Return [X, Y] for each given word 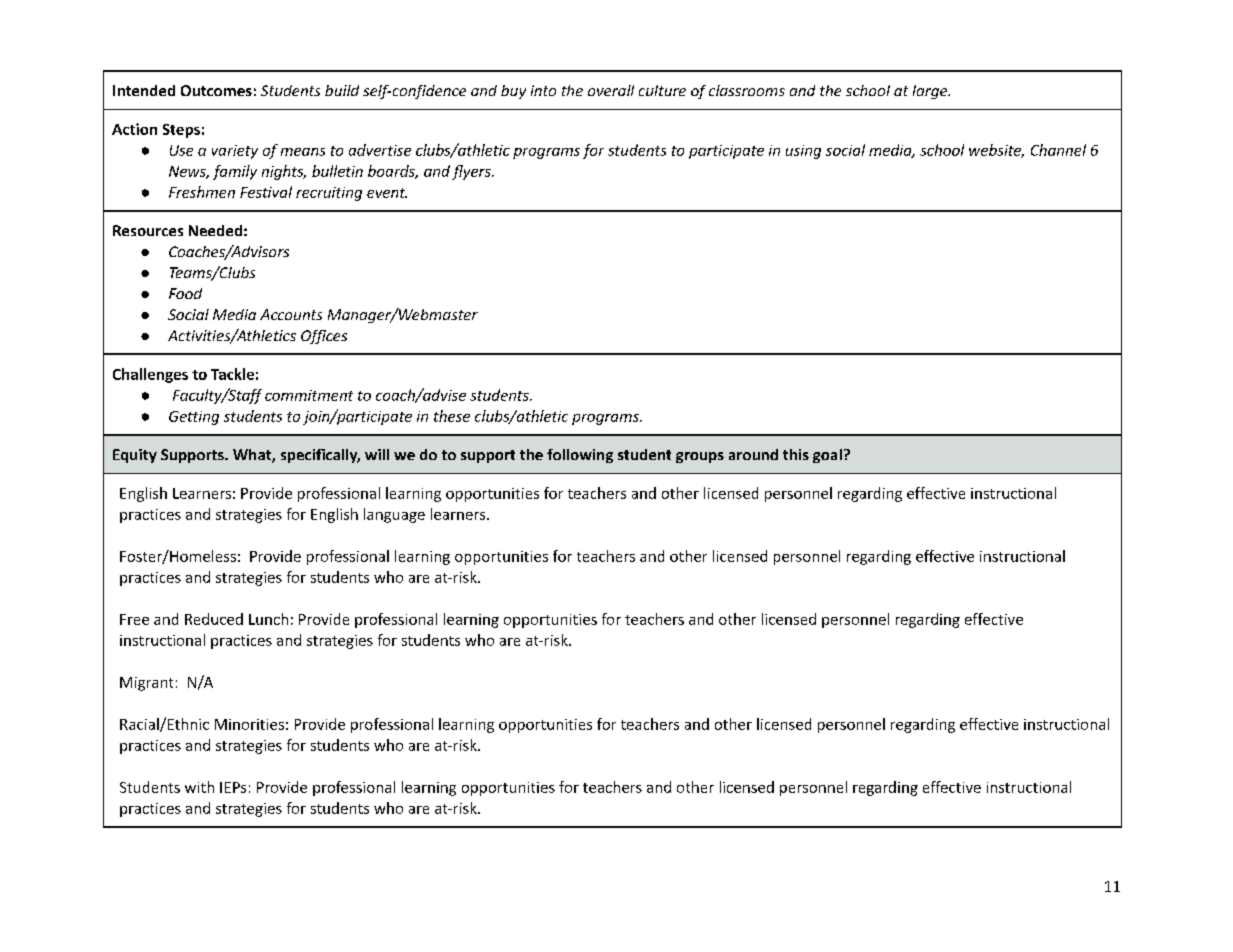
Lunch [268, 619]
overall [611, 90]
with [199, 787]
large [931, 92]
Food [185, 293]
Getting [194, 418]
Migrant [146, 684]
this [796, 454]
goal [827, 456]
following [580, 456]
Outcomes [216, 90]
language [394, 515]
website [996, 151]
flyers [472, 172]
